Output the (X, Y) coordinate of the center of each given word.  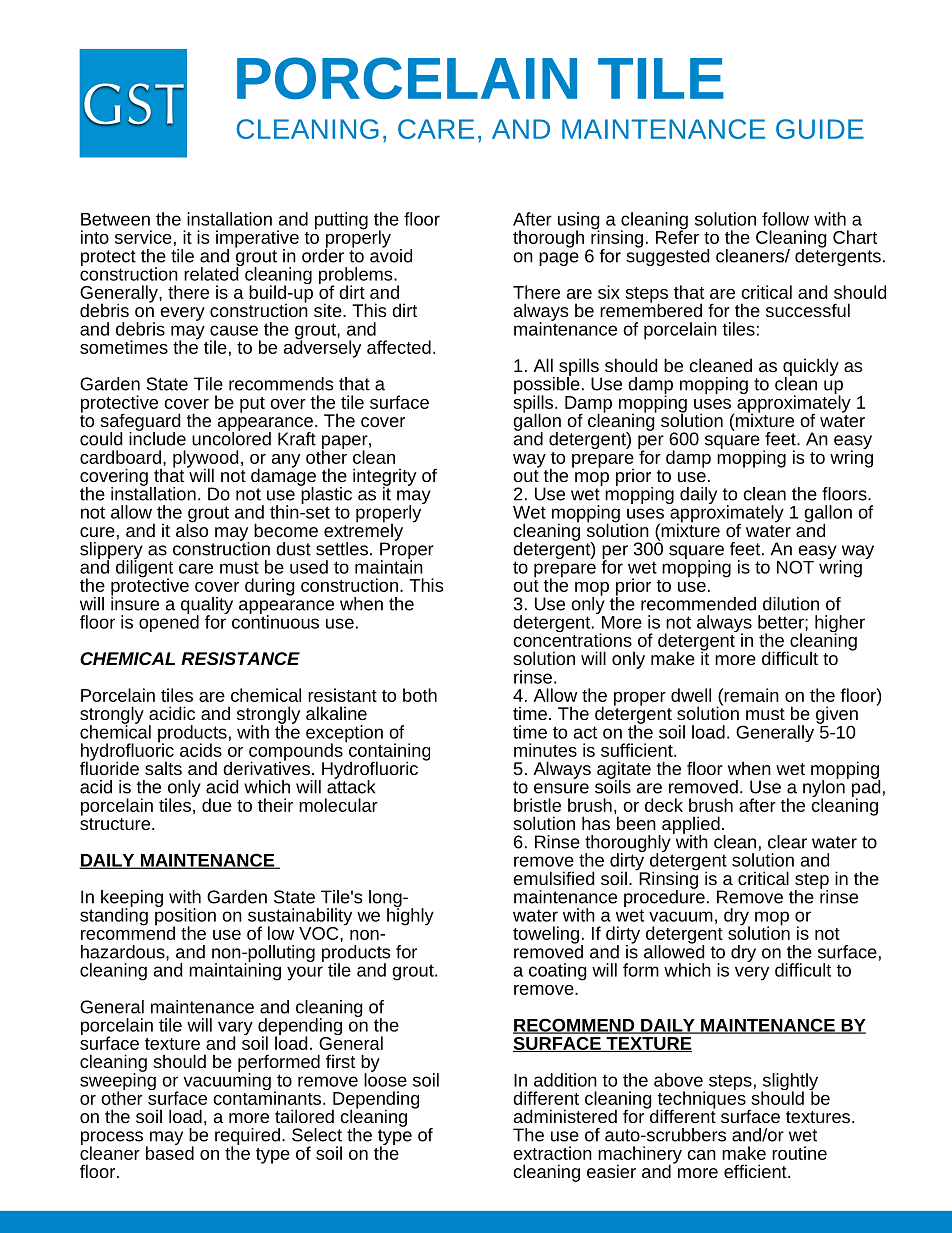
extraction (552, 1153)
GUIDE (820, 129)
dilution (791, 604)
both (420, 695)
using (579, 222)
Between (115, 219)
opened (169, 622)
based (170, 1152)
